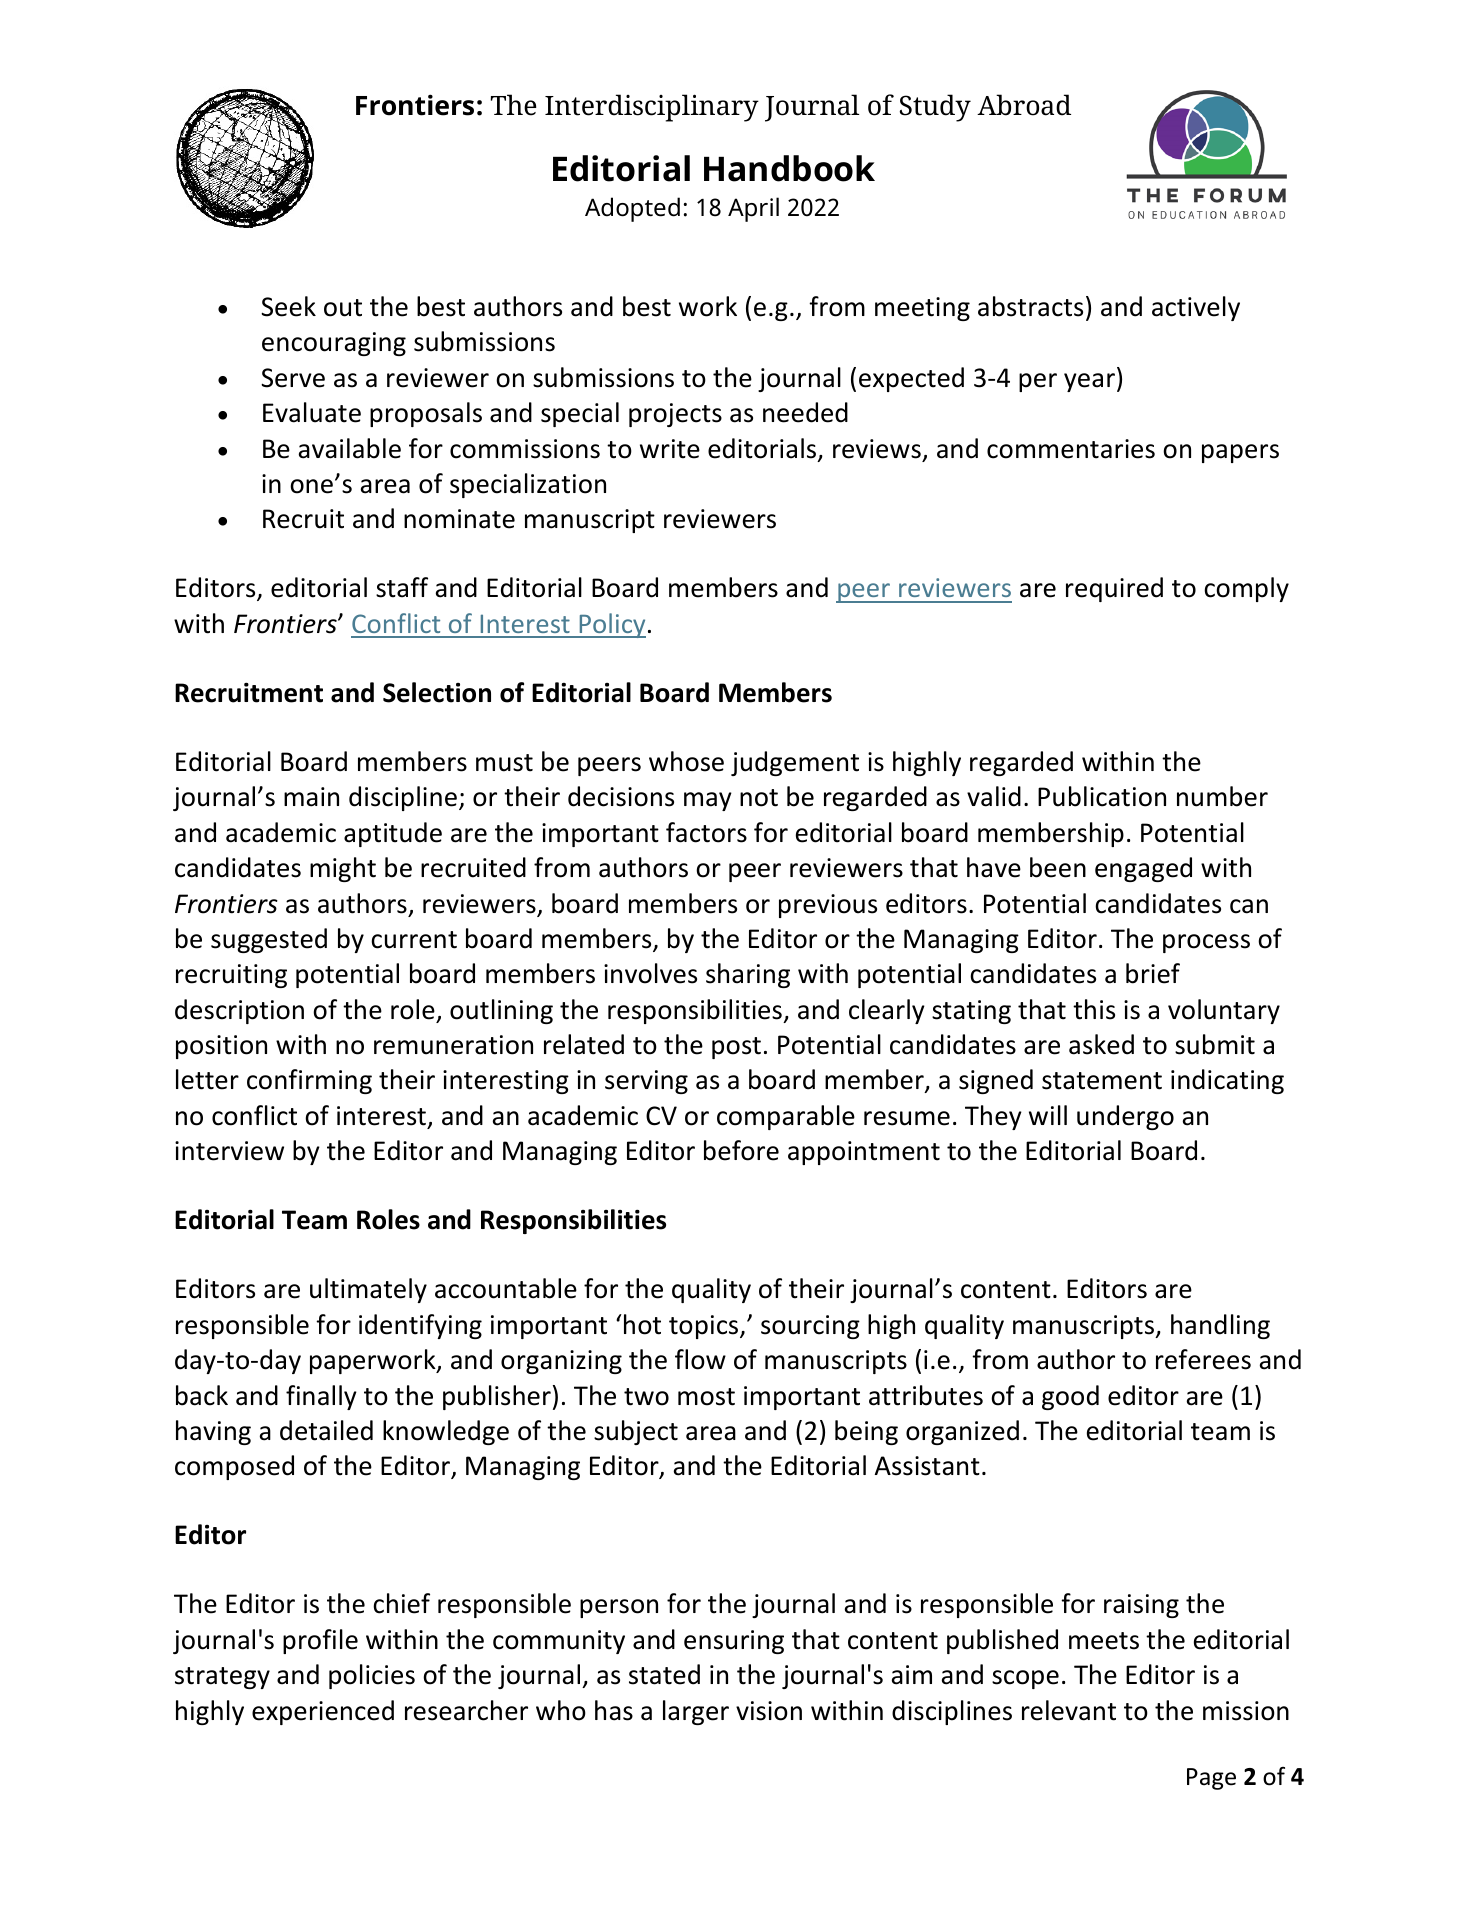 The image size is (1478, 1912). I want to click on Handbook, so click(789, 168).
